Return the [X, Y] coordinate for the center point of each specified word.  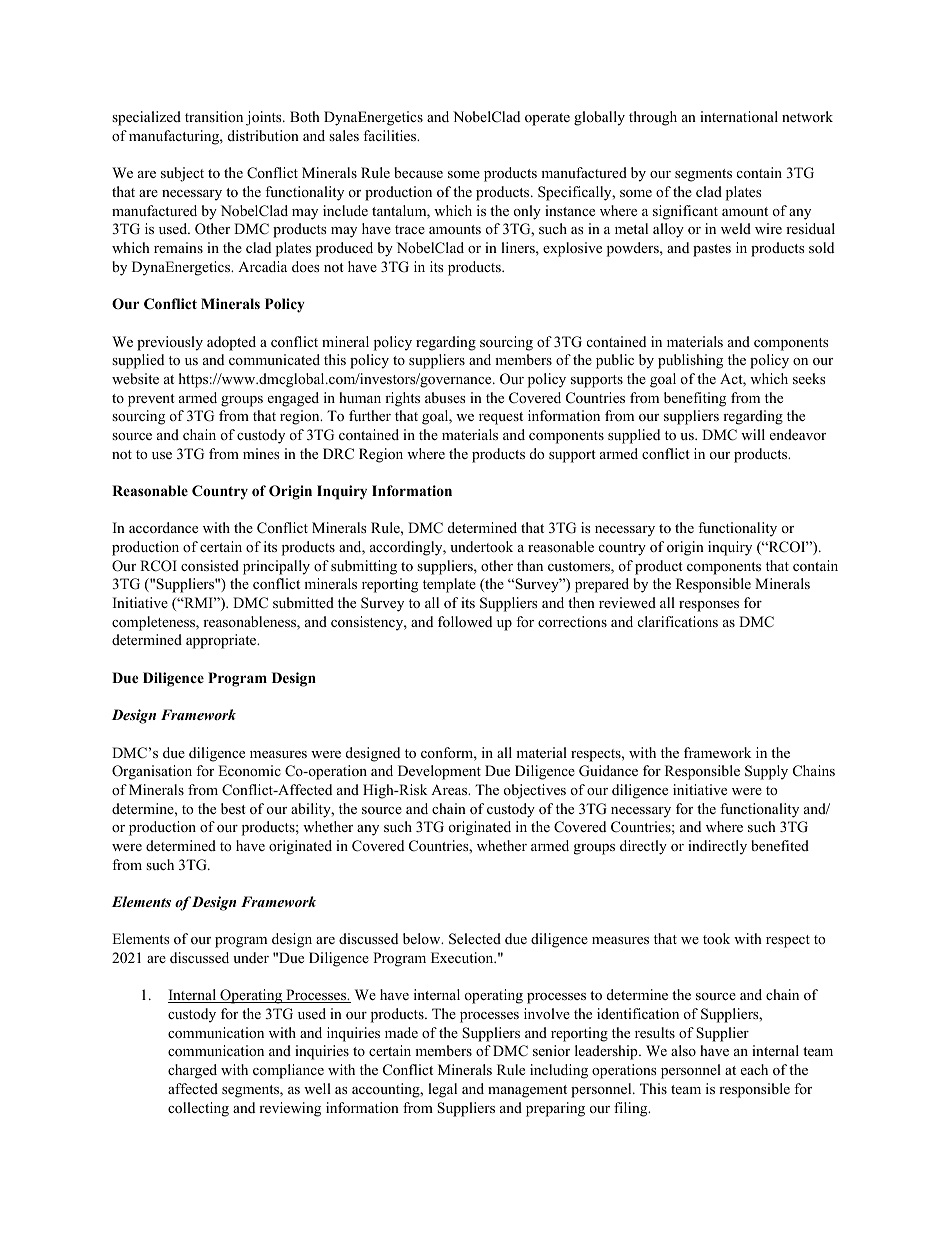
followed [465, 622]
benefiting [695, 399]
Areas [450, 789]
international [739, 116]
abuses [445, 397]
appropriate [222, 641]
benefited [780, 845]
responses [709, 606]
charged [192, 1071]
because [418, 172]
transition [214, 116]
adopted [231, 343]
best [233, 808]
